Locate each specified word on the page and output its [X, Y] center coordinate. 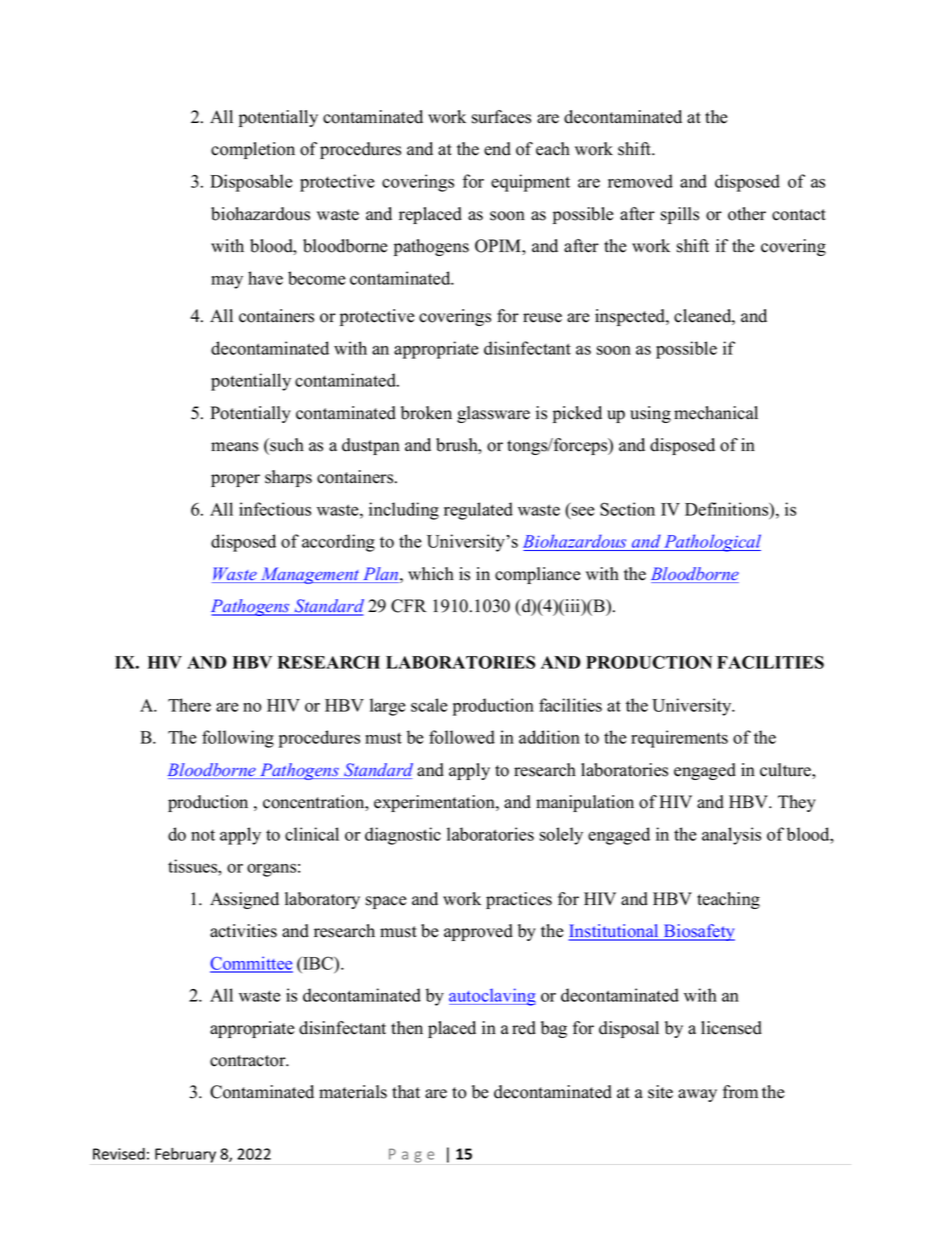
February [185, 1155]
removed [640, 181]
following [238, 739]
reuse [542, 318]
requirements [679, 739]
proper [235, 480]
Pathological [711, 543]
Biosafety [698, 932]
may [227, 282]
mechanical [716, 413]
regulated [478, 511]
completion [253, 150]
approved [478, 932]
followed [462, 737]
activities [243, 931]
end [497, 149]
